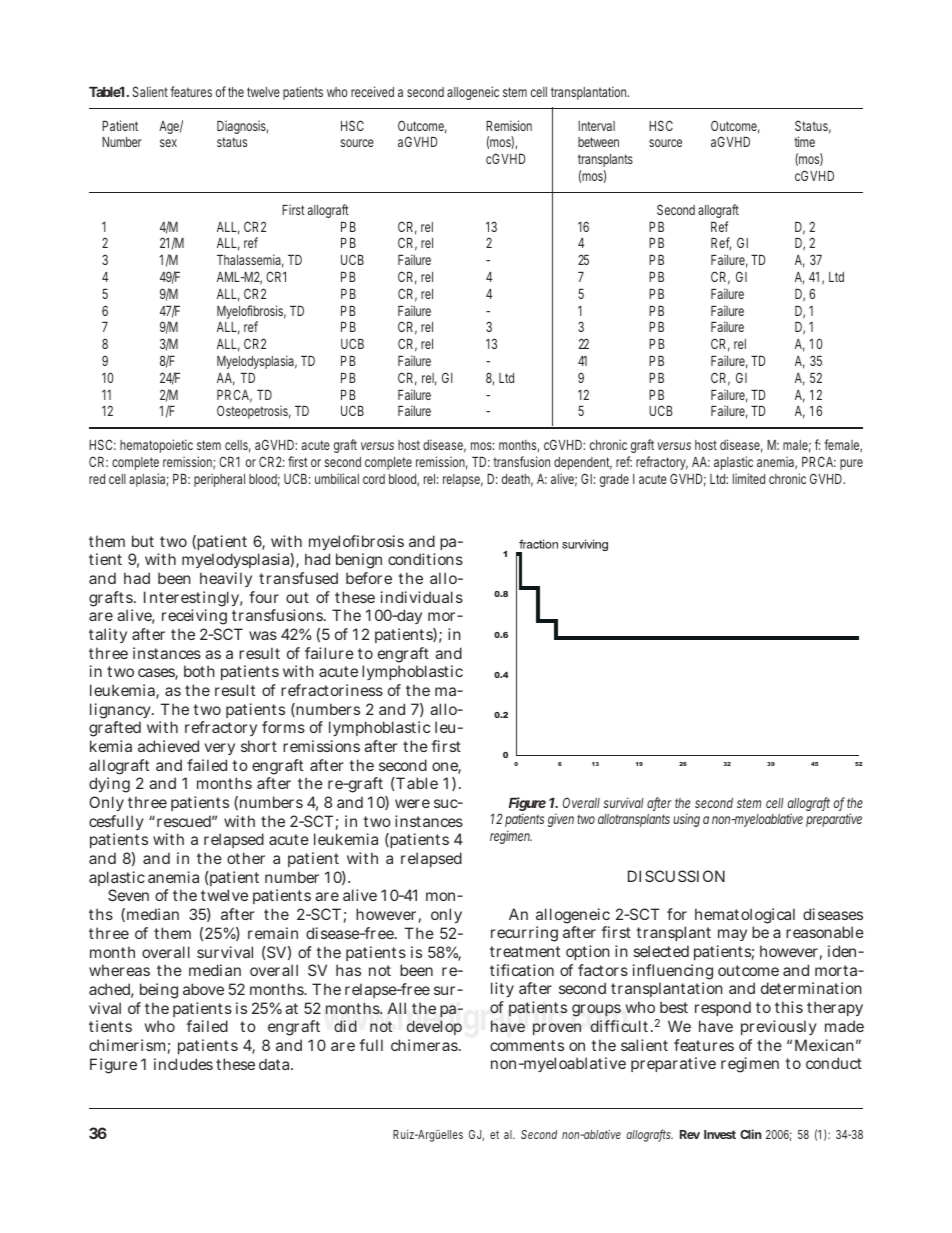  I want to click on sex, so click(168, 143).
